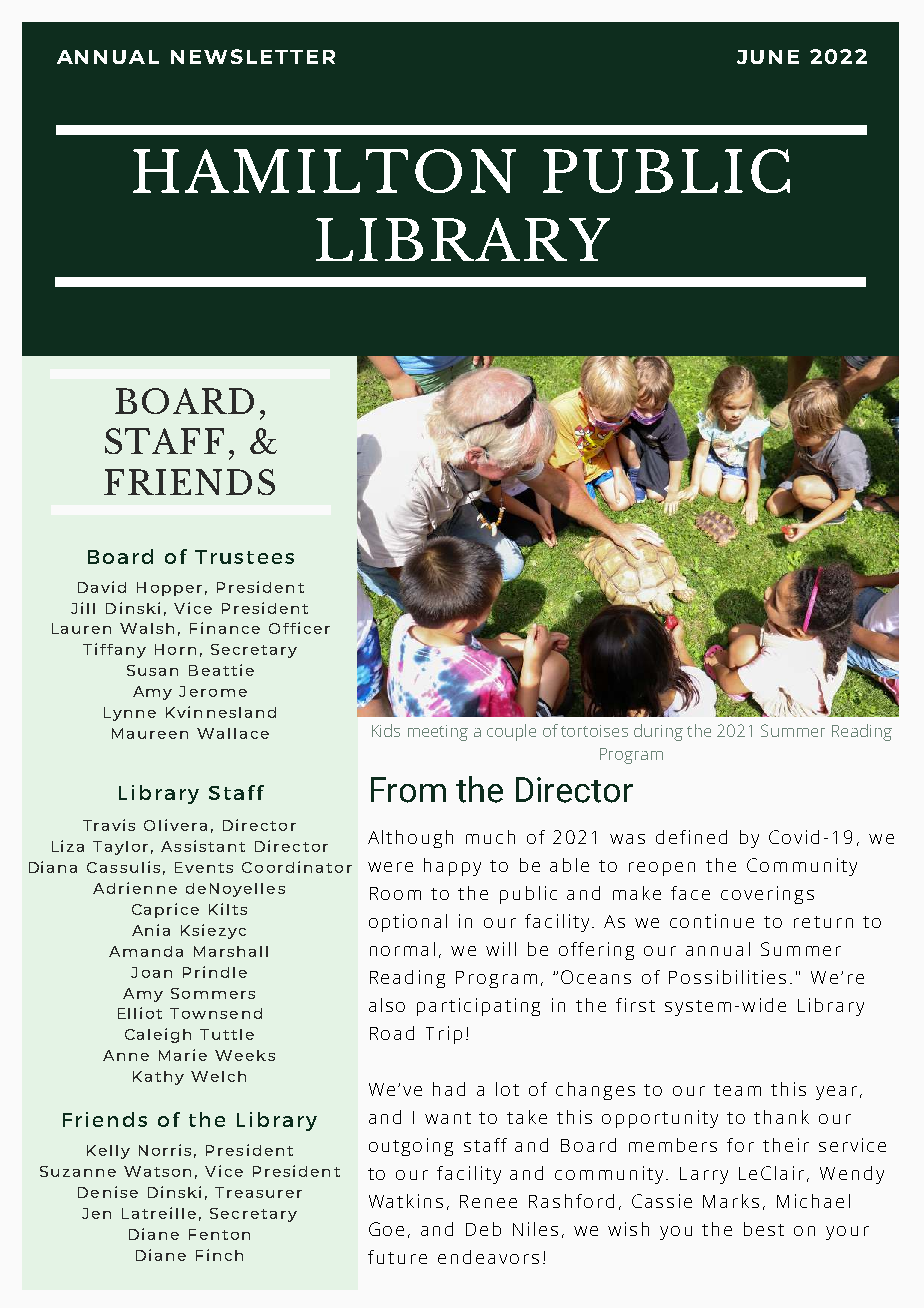  What do you see at coordinates (483, 1229) in the screenshot?
I see `Deb` at bounding box center [483, 1229].
